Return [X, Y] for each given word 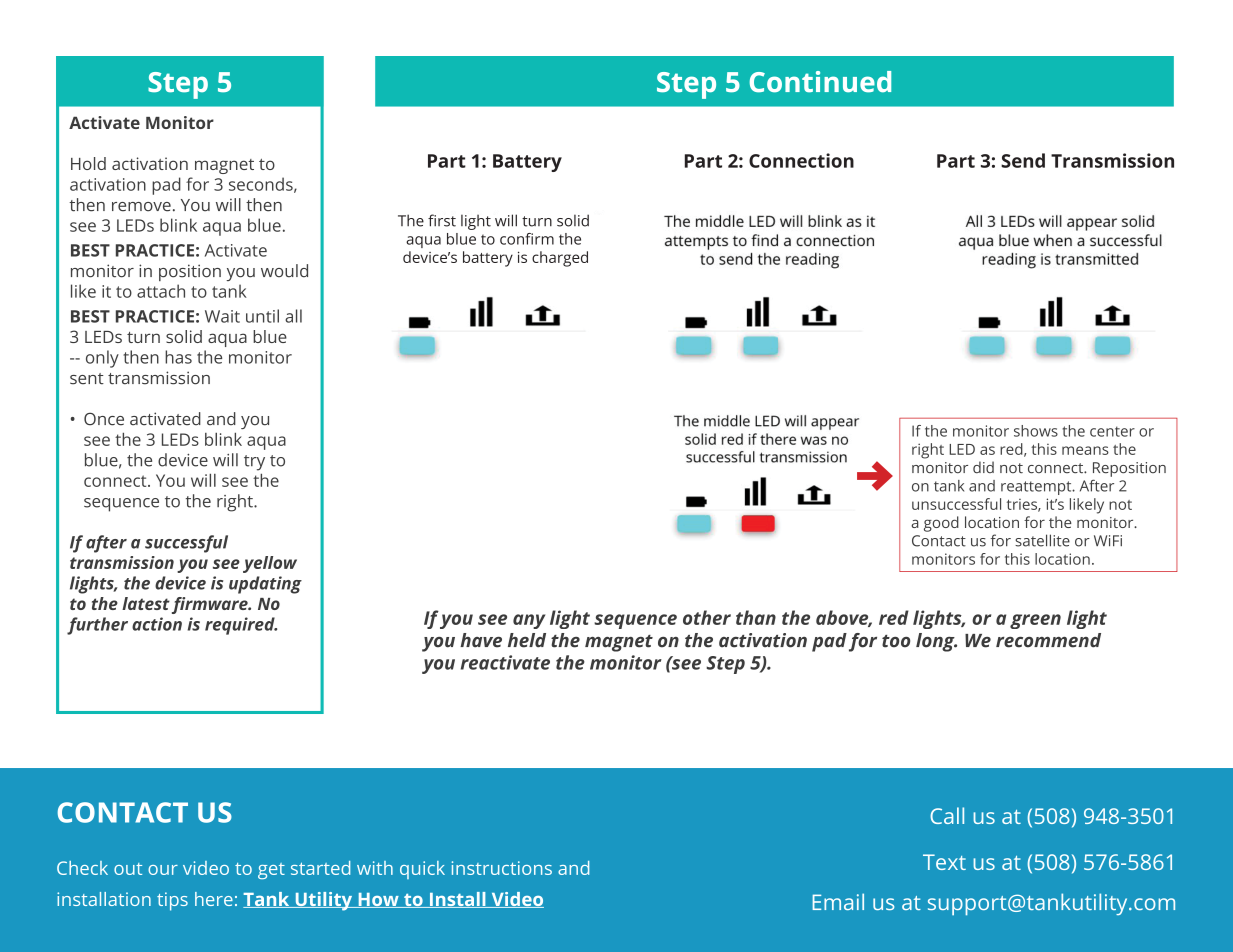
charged [560, 259]
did [983, 467]
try [254, 463]
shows [1036, 431]
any [529, 621]
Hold [88, 163]
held [527, 640]
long [936, 642]
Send [1023, 160]
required [241, 626]
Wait [222, 316]
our [163, 870]
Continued [820, 82]
